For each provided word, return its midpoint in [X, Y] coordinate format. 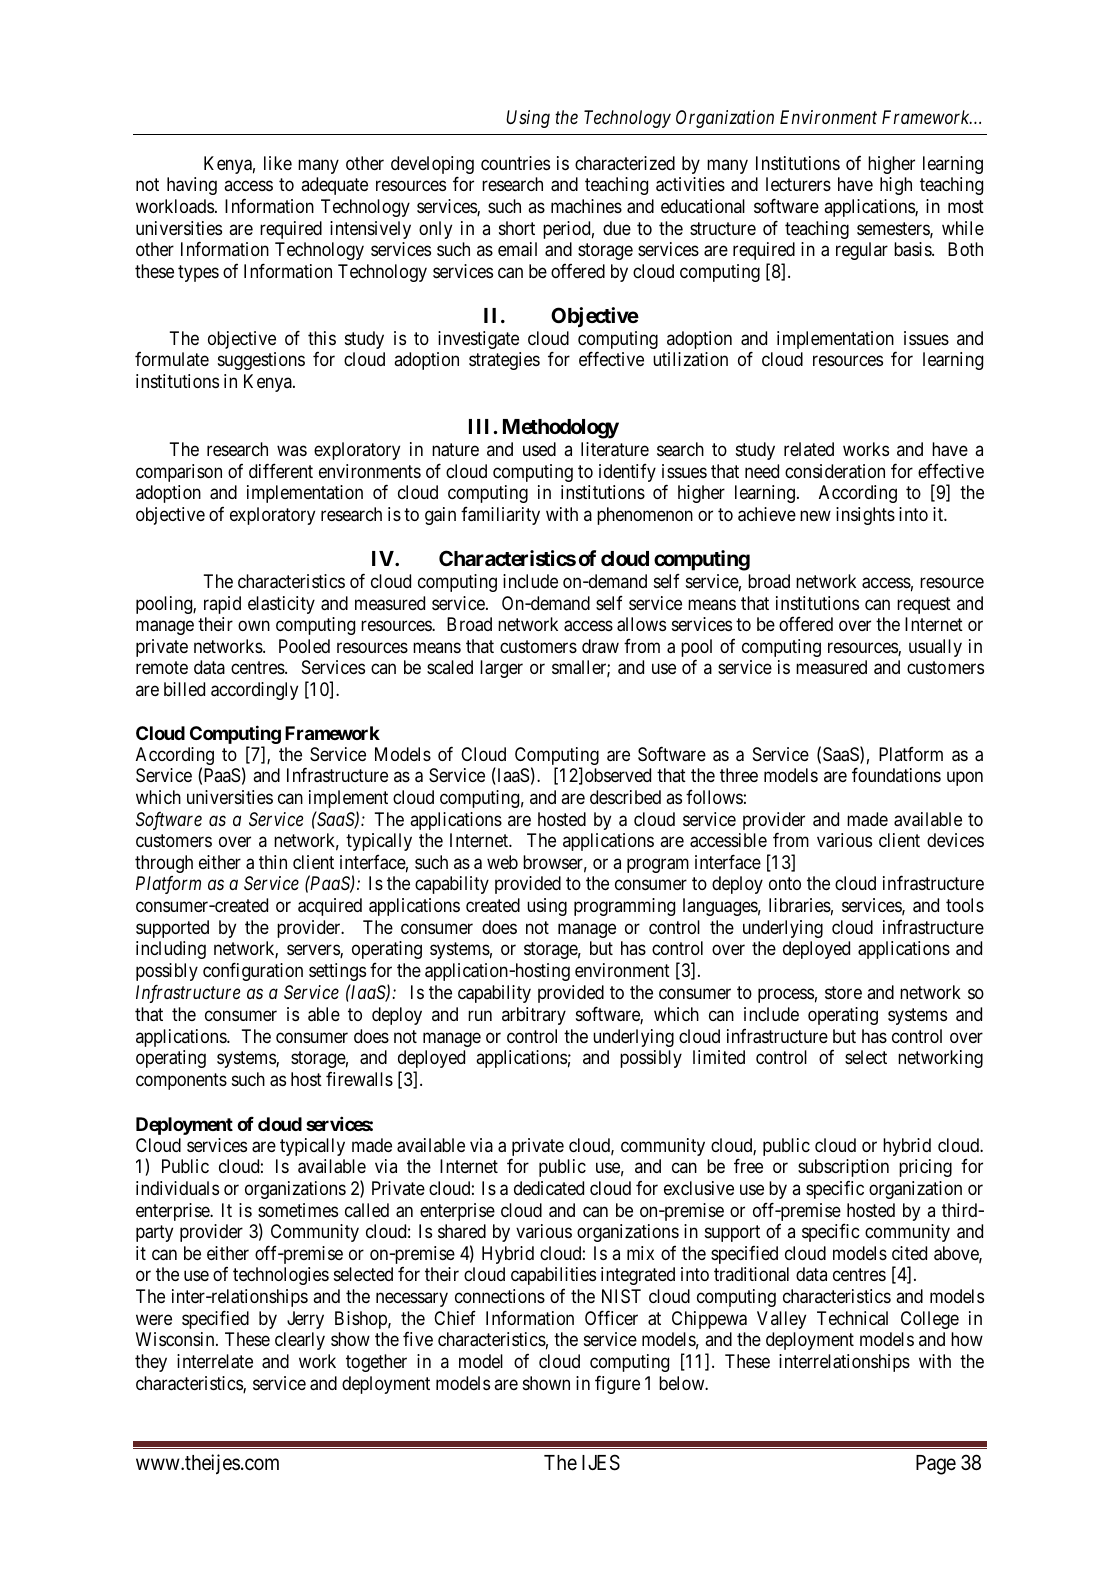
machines [586, 206]
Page [936, 1465]
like [278, 163]
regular [862, 251]
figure [617, 1384]
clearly [300, 1341]
